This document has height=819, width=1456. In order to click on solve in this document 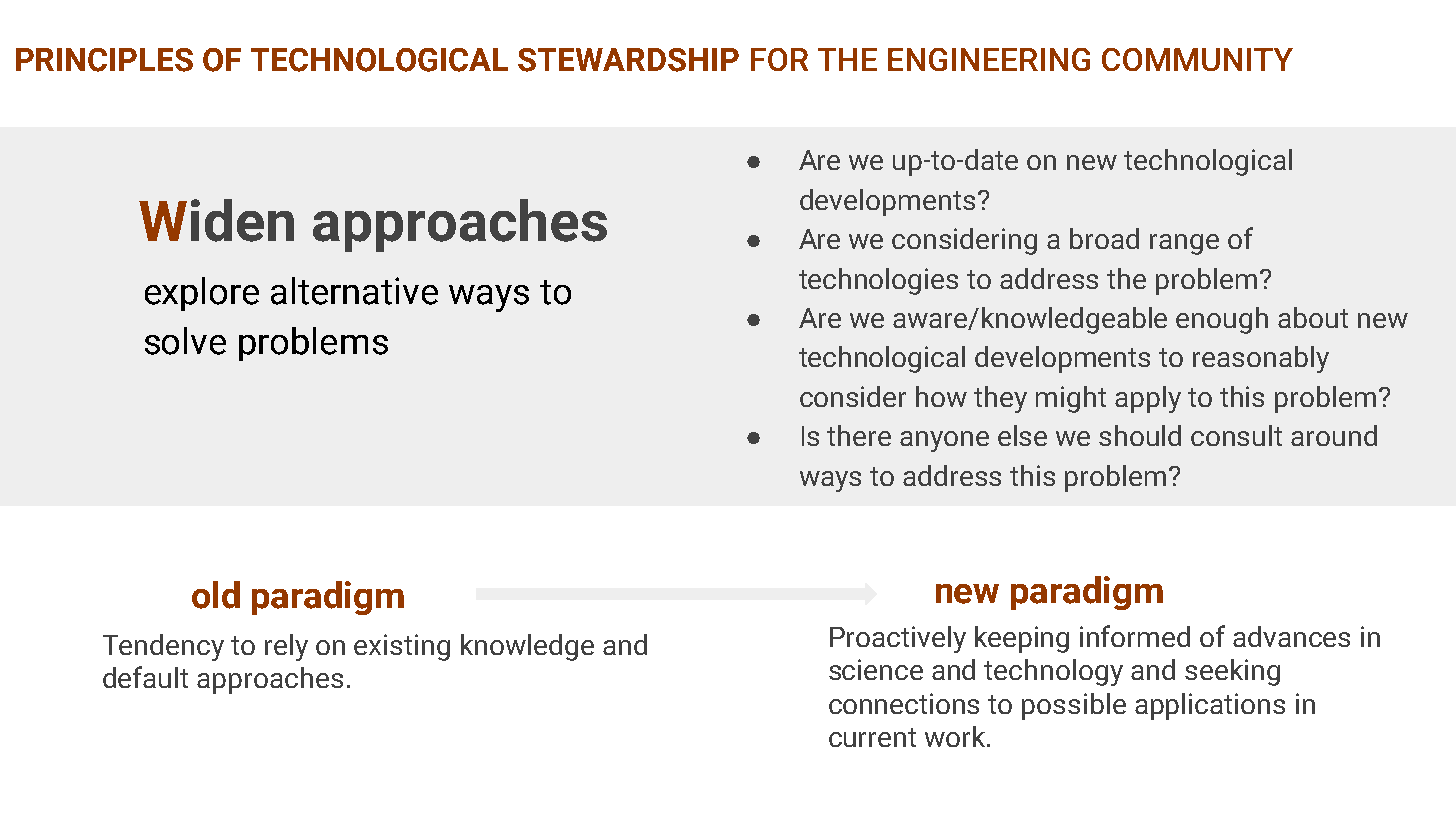, I will do `click(185, 341)`.
